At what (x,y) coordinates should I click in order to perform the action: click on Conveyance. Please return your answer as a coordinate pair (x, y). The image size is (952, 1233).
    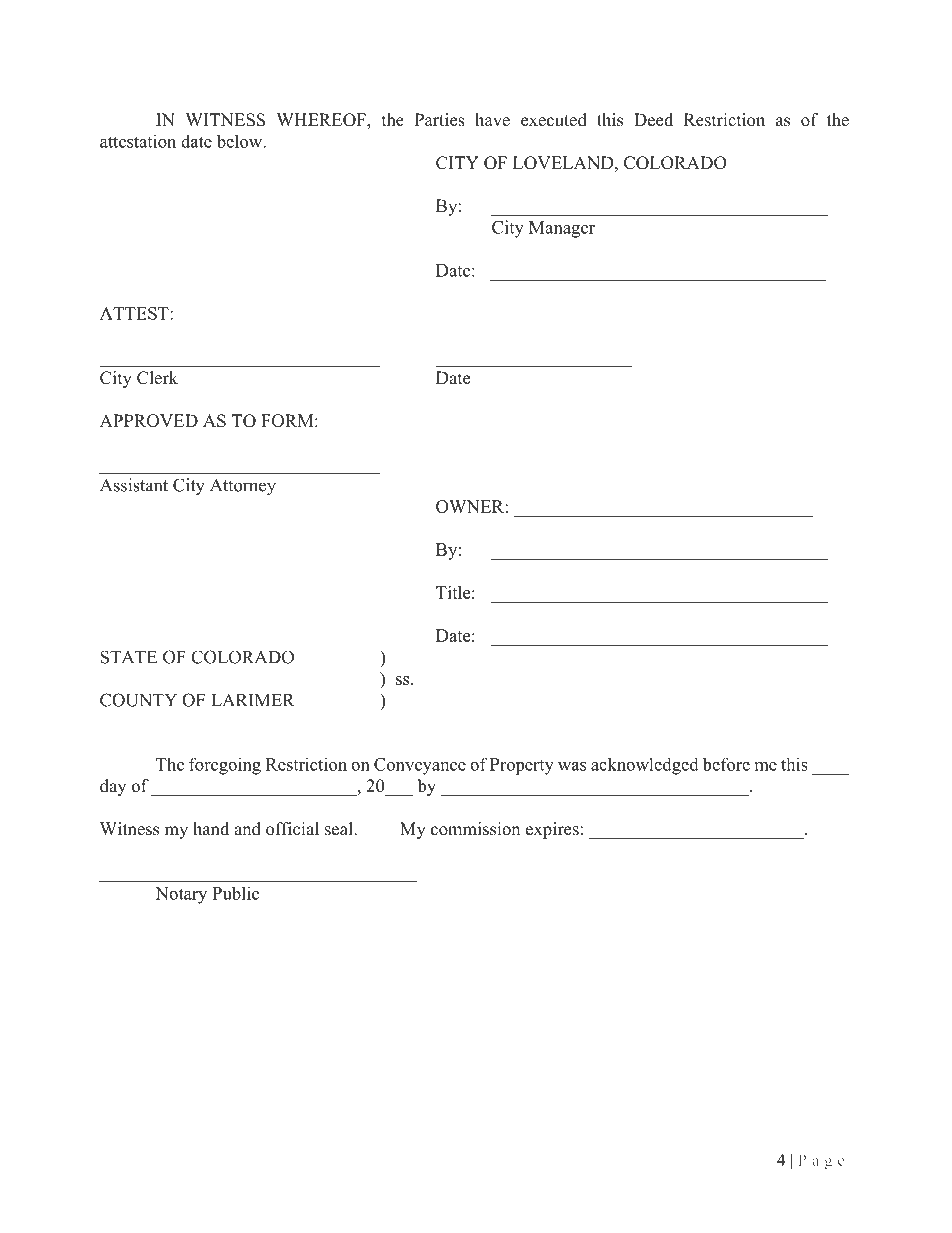
    Looking at the image, I should click on (420, 766).
